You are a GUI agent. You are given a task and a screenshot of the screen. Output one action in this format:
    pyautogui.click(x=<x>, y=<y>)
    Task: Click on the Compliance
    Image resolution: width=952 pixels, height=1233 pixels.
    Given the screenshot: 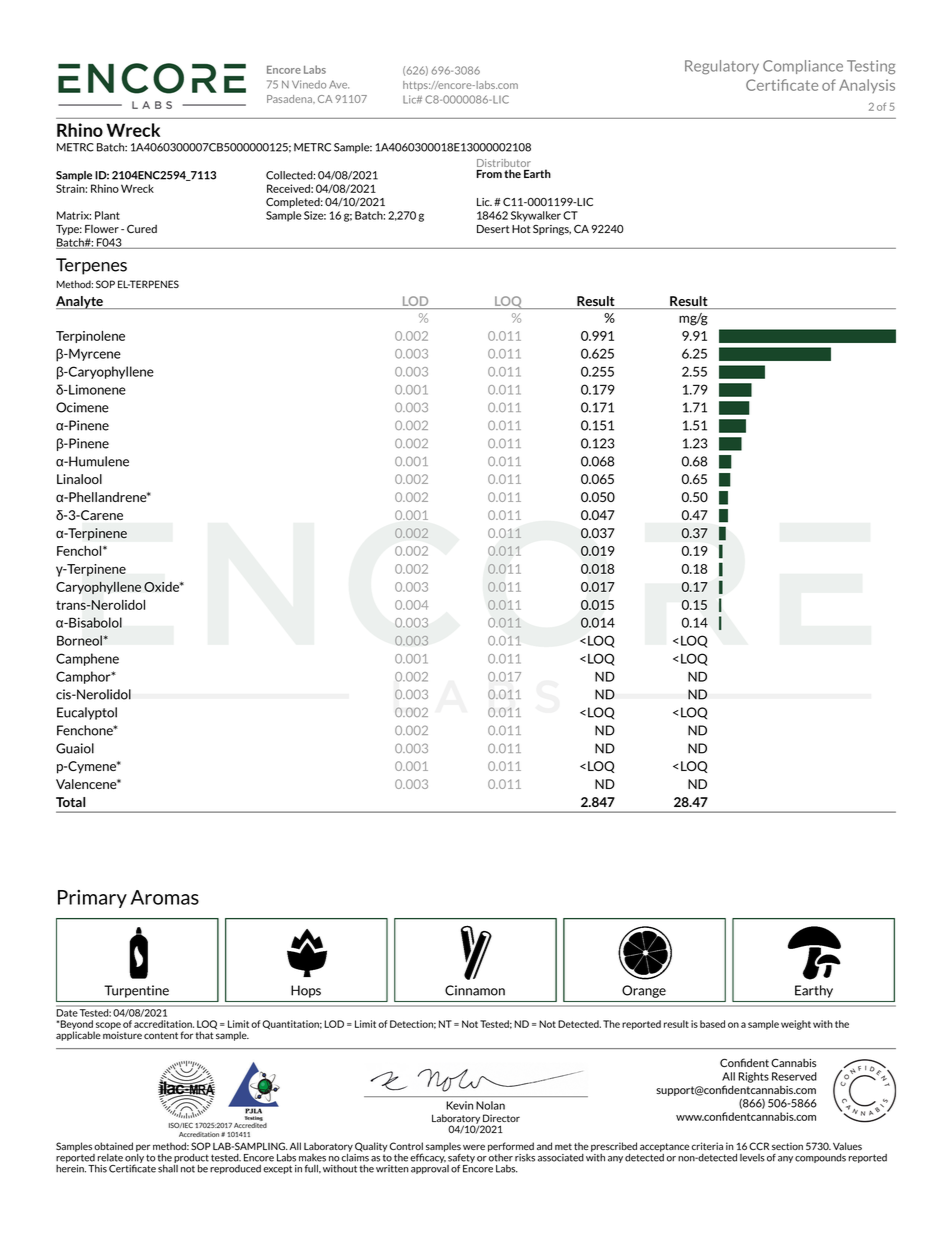 What is the action you would take?
    pyautogui.click(x=803, y=67)
